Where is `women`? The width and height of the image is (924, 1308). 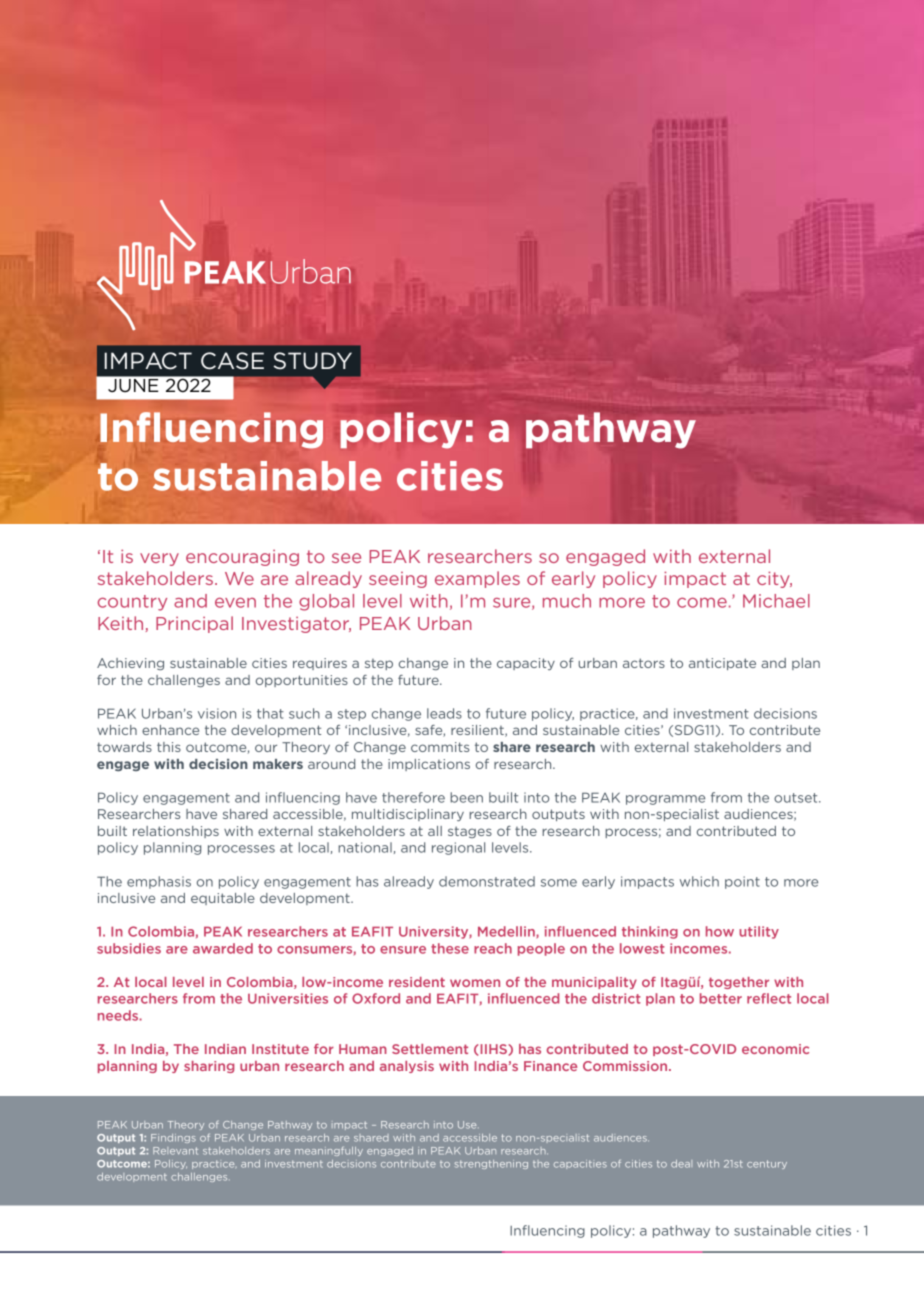 women is located at coordinates (475, 983).
